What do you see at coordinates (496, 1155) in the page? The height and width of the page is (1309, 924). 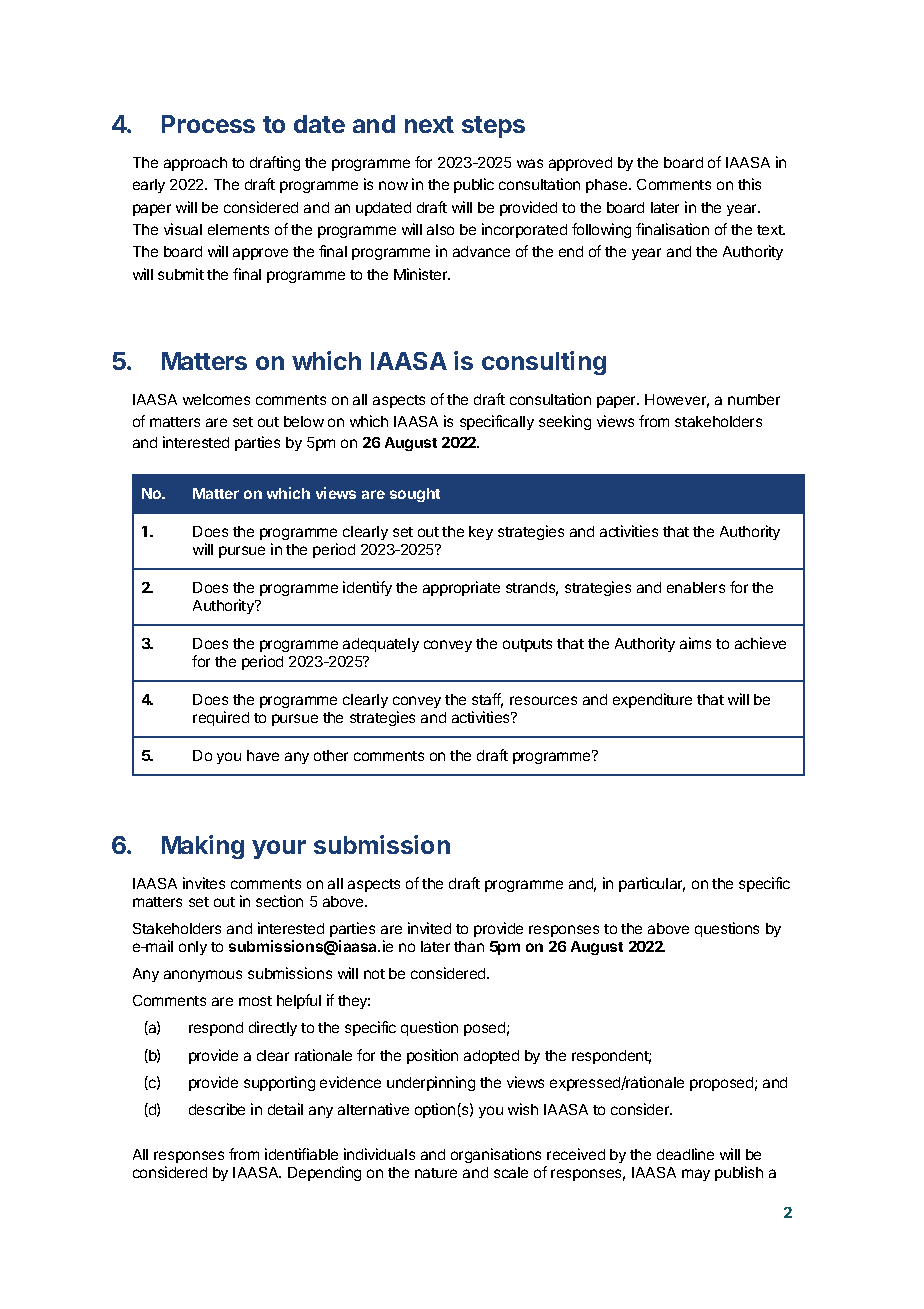 I see `organisations` at bounding box center [496, 1155].
